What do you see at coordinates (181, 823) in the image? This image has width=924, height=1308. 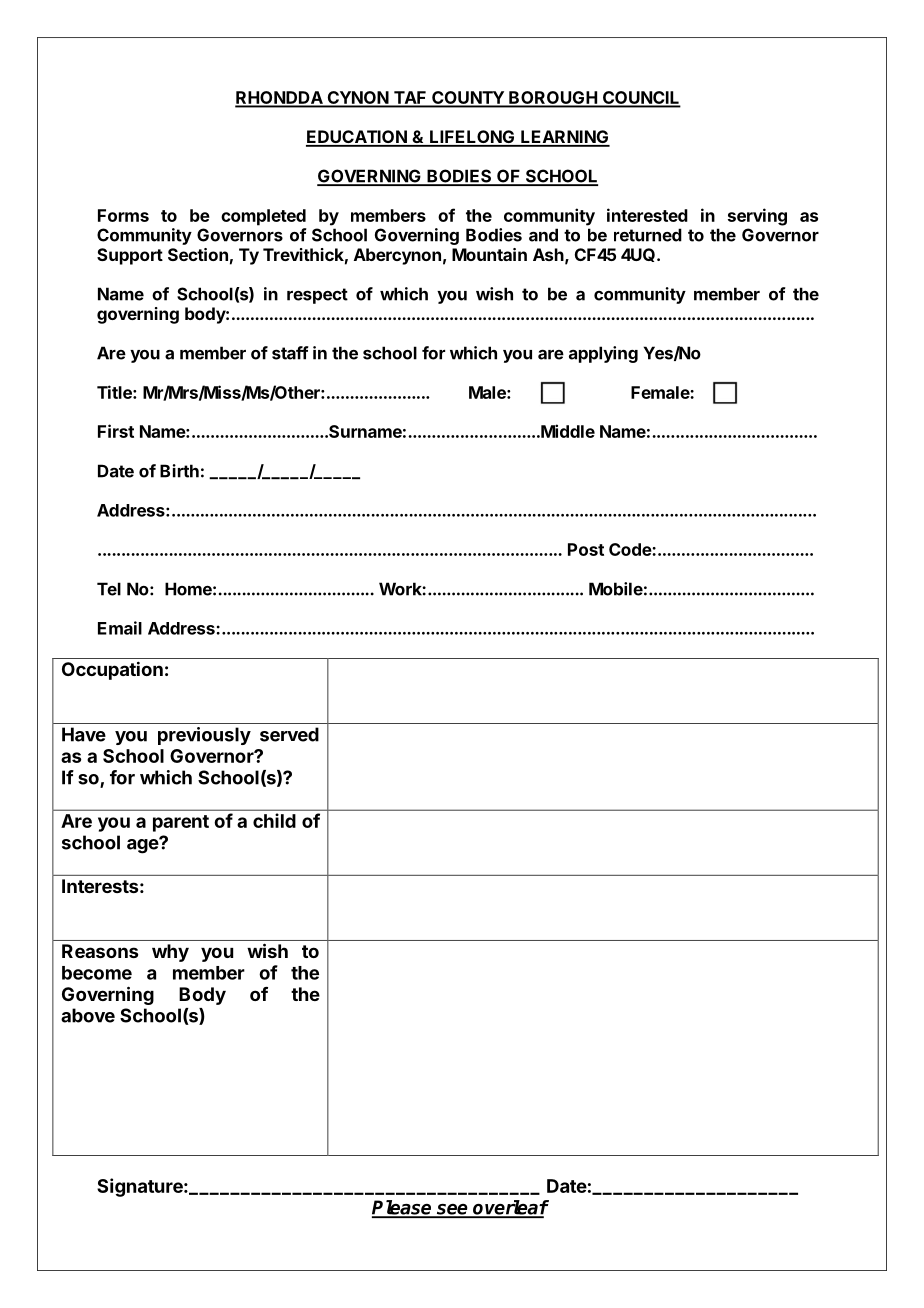 I see `parent` at bounding box center [181, 823].
